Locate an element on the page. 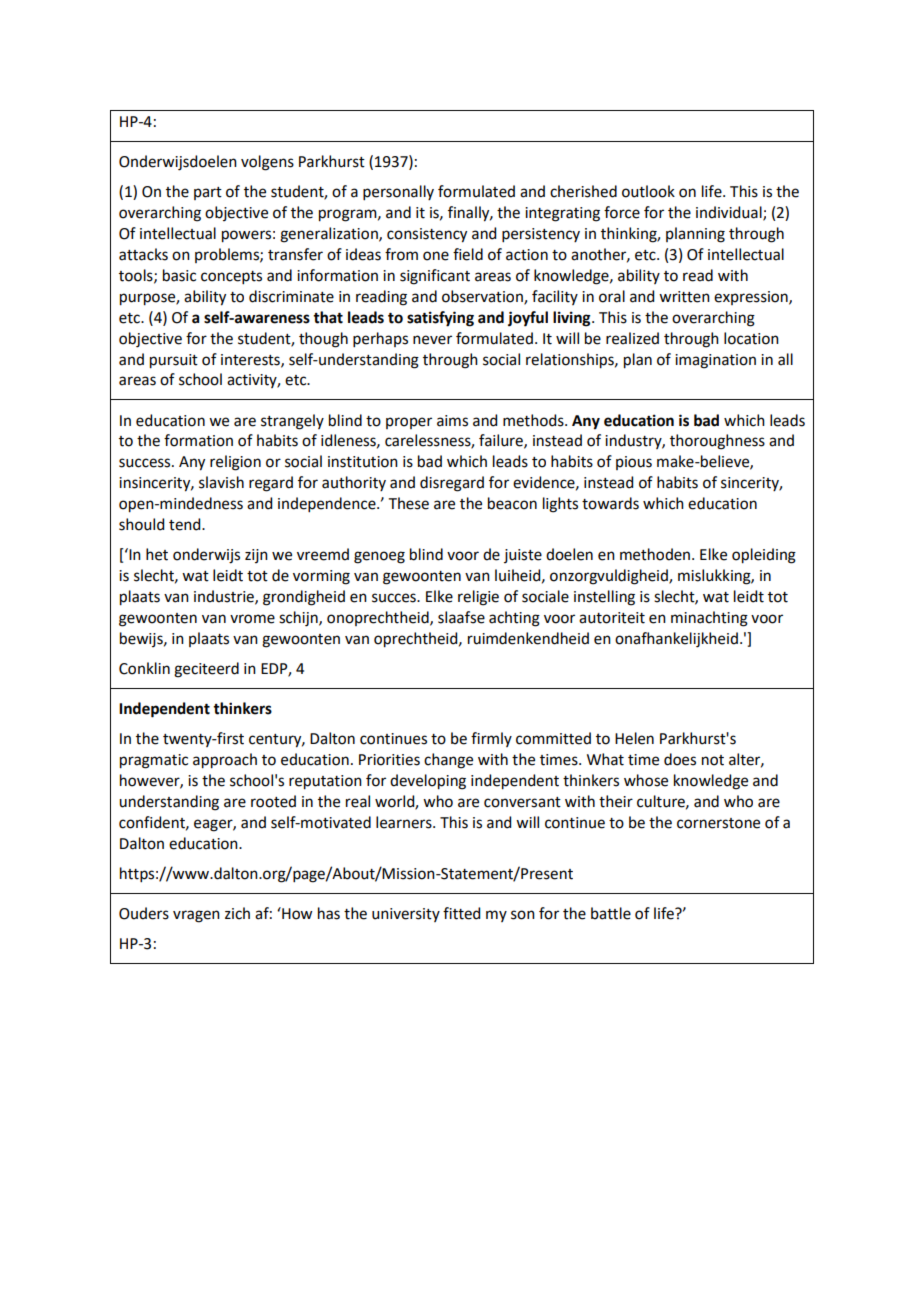 The image size is (924, 1308). thoroughness is located at coordinates (717, 442).
